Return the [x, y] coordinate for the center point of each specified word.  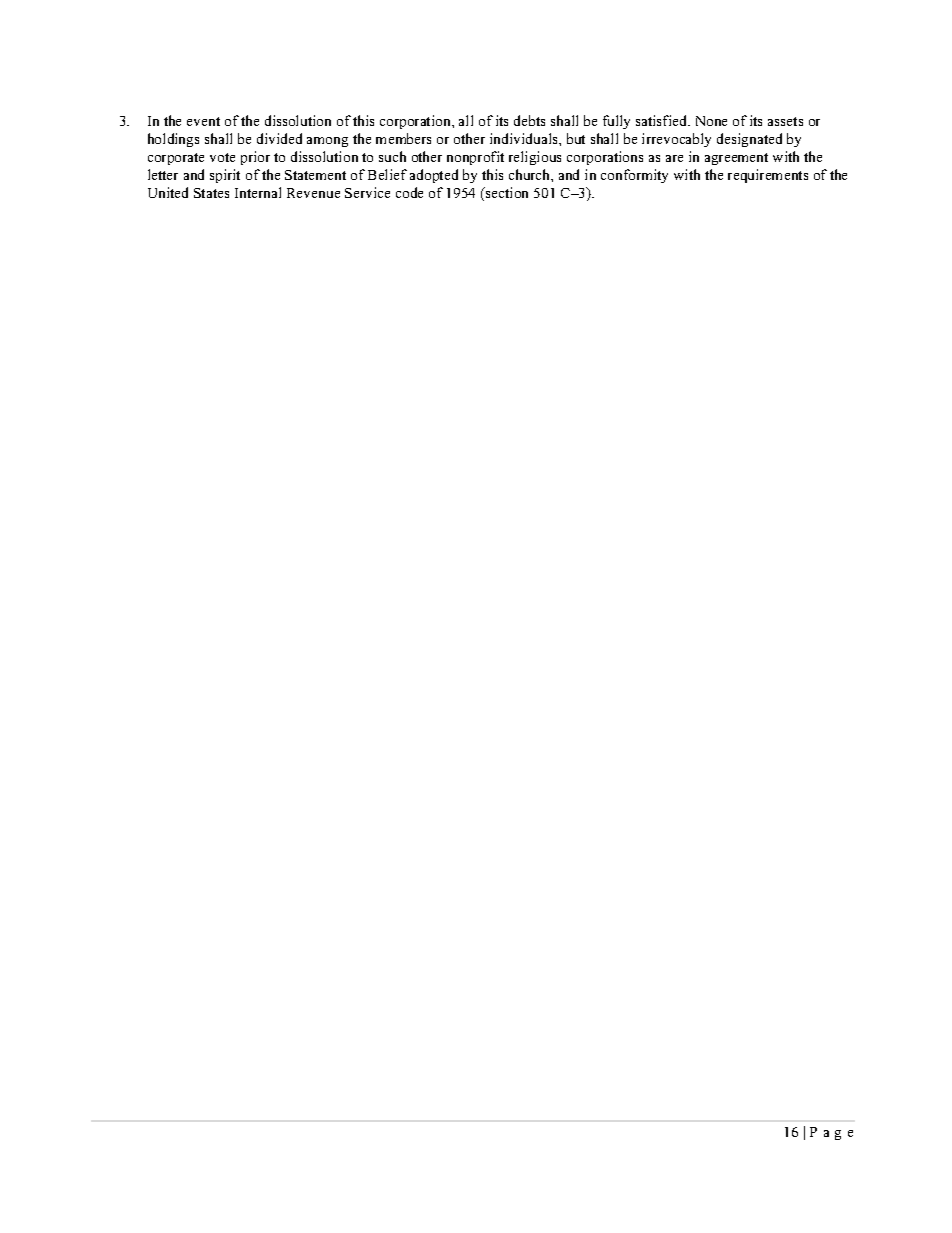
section [506, 192]
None [711, 121]
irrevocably [676, 140]
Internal [258, 192]
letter [163, 174]
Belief [387, 174]
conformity [634, 176]
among [327, 142]
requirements [768, 176]
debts [529, 120]
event [203, 121]
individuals [525, 138]
